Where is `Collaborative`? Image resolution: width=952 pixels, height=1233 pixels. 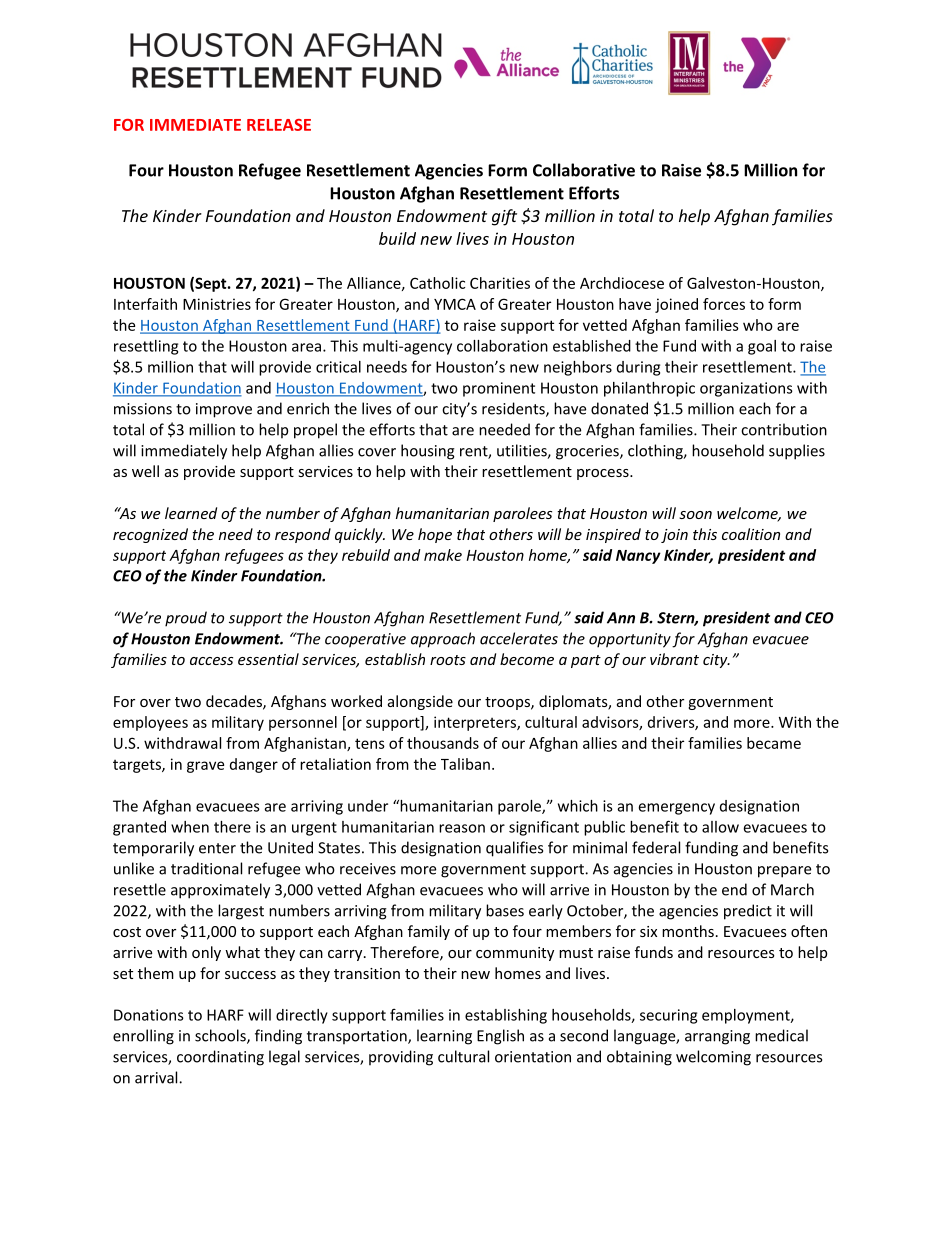
Collaborative is located at coordinates (584, 170).
